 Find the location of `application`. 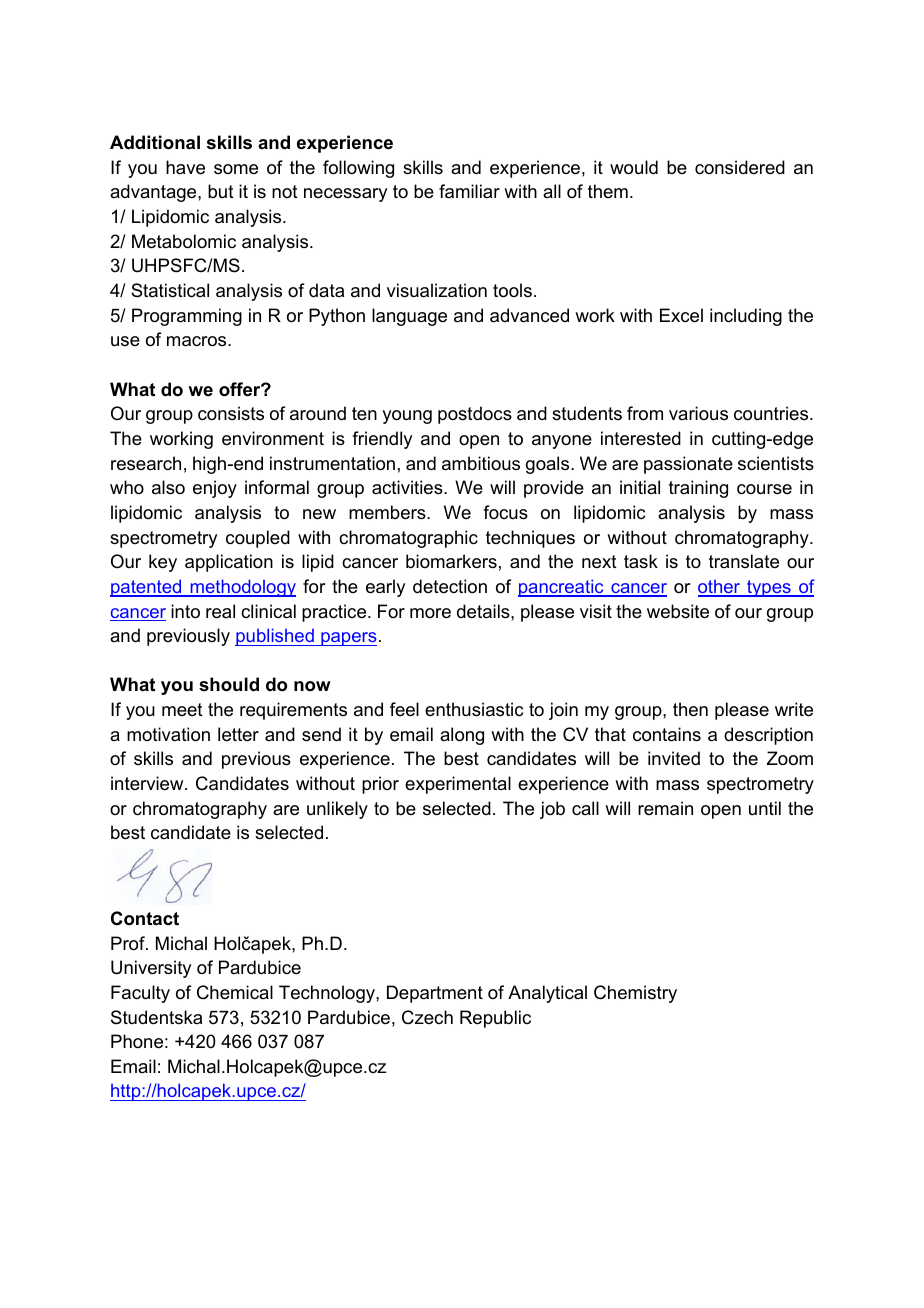

application is located at coordinates (229, 563).
